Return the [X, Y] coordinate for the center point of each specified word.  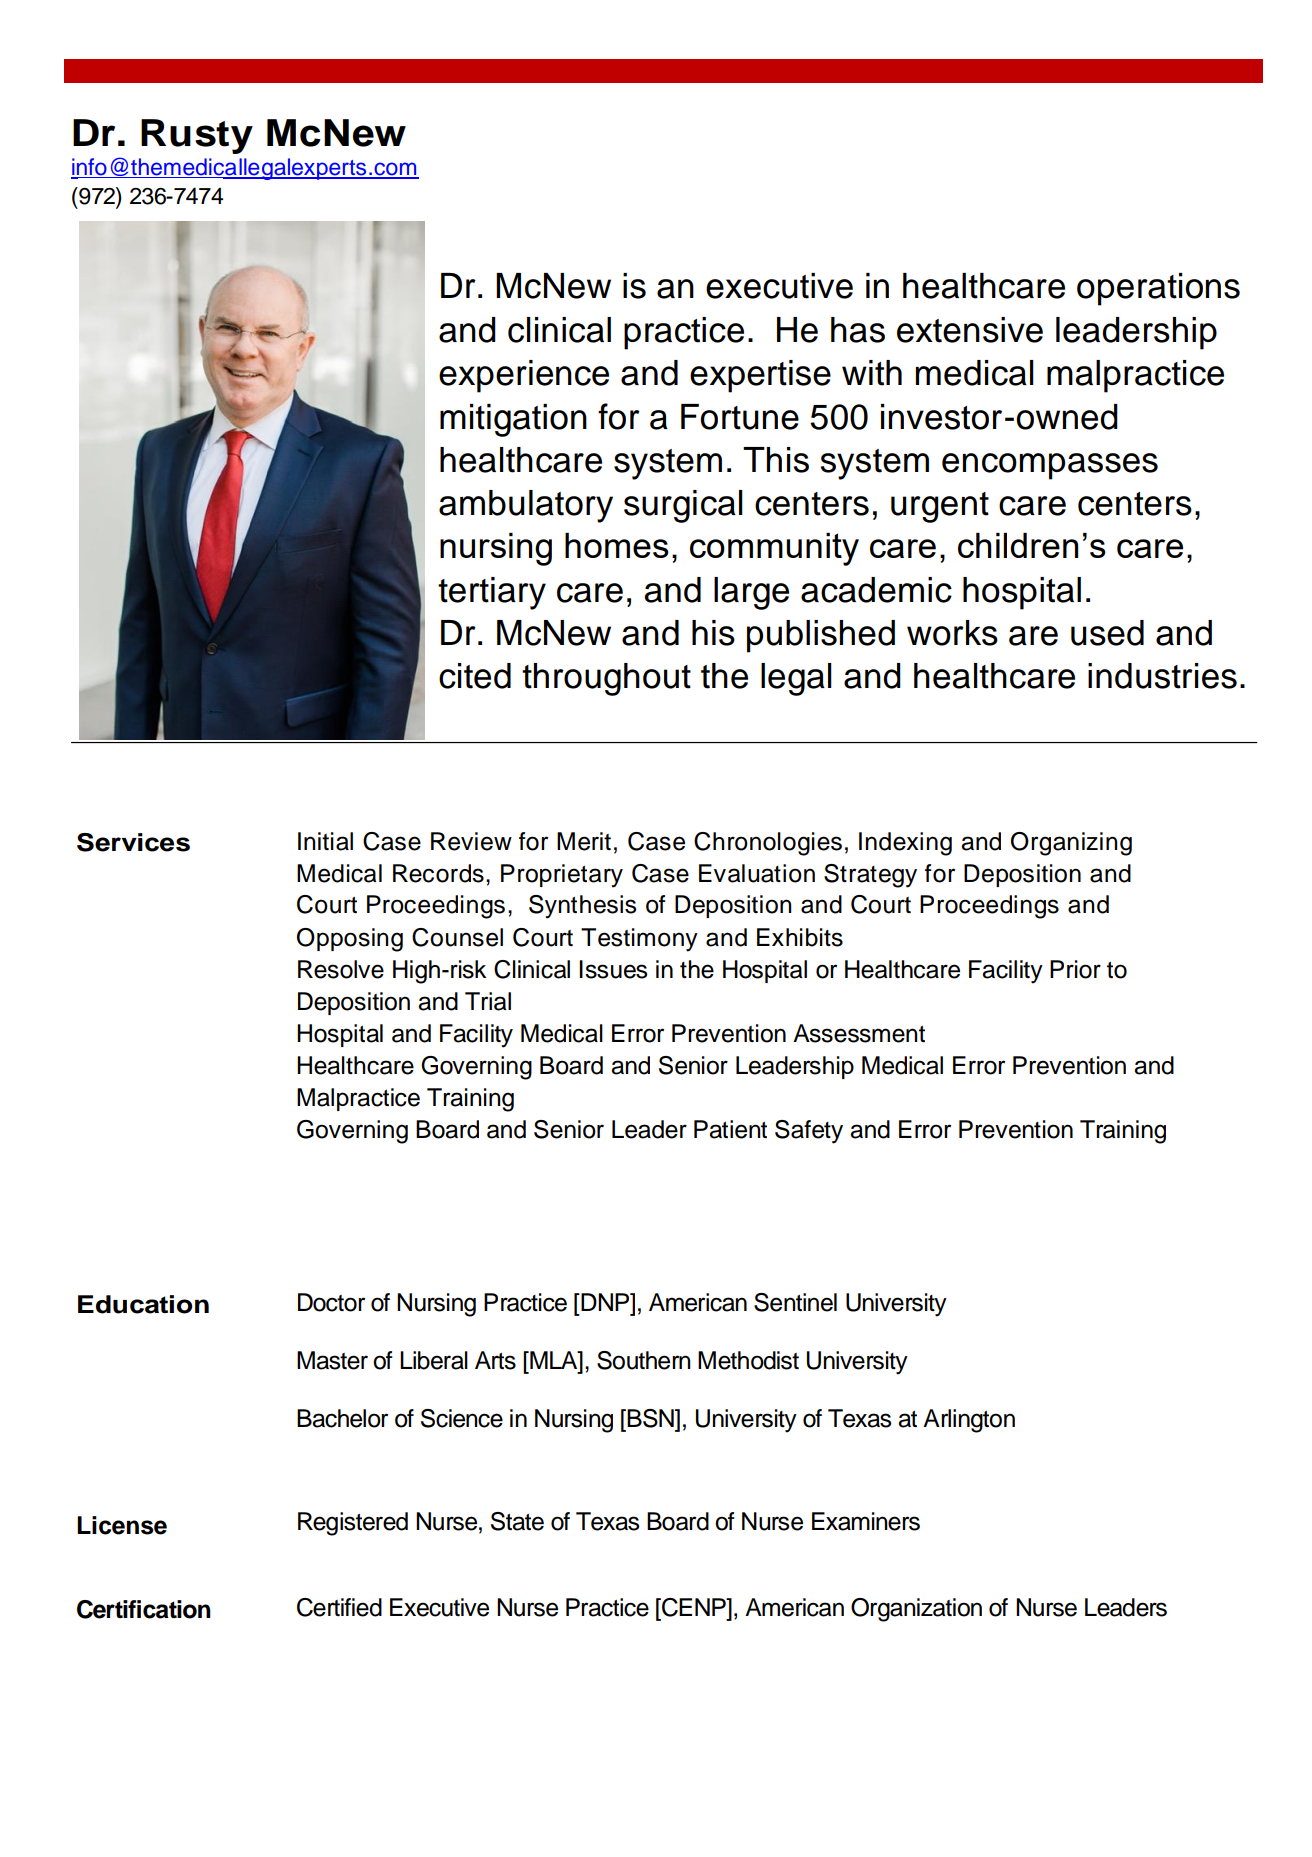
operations [1158, 289]
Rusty [197, 136]
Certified [339, 1607]
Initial [325, 841]
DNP [605, 1302]
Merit [584, 841]
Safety [809, 1132]
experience [524, 376]
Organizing [1071, 844]
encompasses [1050, 466]
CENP [694, 1607]
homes [617, 545]
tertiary [492, 593]
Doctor [331, 1302]
